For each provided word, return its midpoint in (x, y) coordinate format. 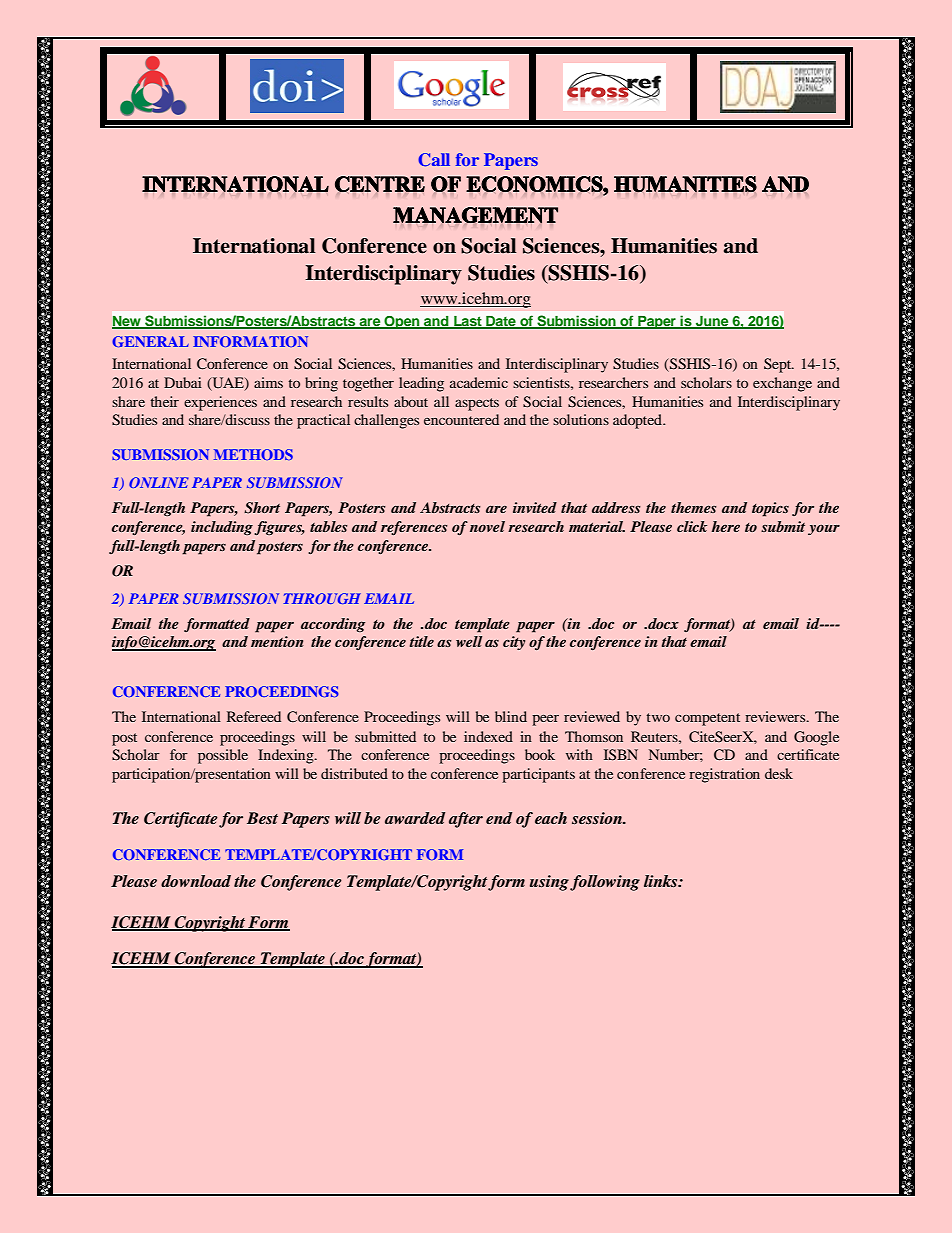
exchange (782, 384)
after (466, 820)
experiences (220, 403)
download (196, 881)
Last (468, 322)
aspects (477, 404)
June (712, 322)
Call (434, 160)
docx (662, 623)
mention (277, 641)
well (469, 641)
